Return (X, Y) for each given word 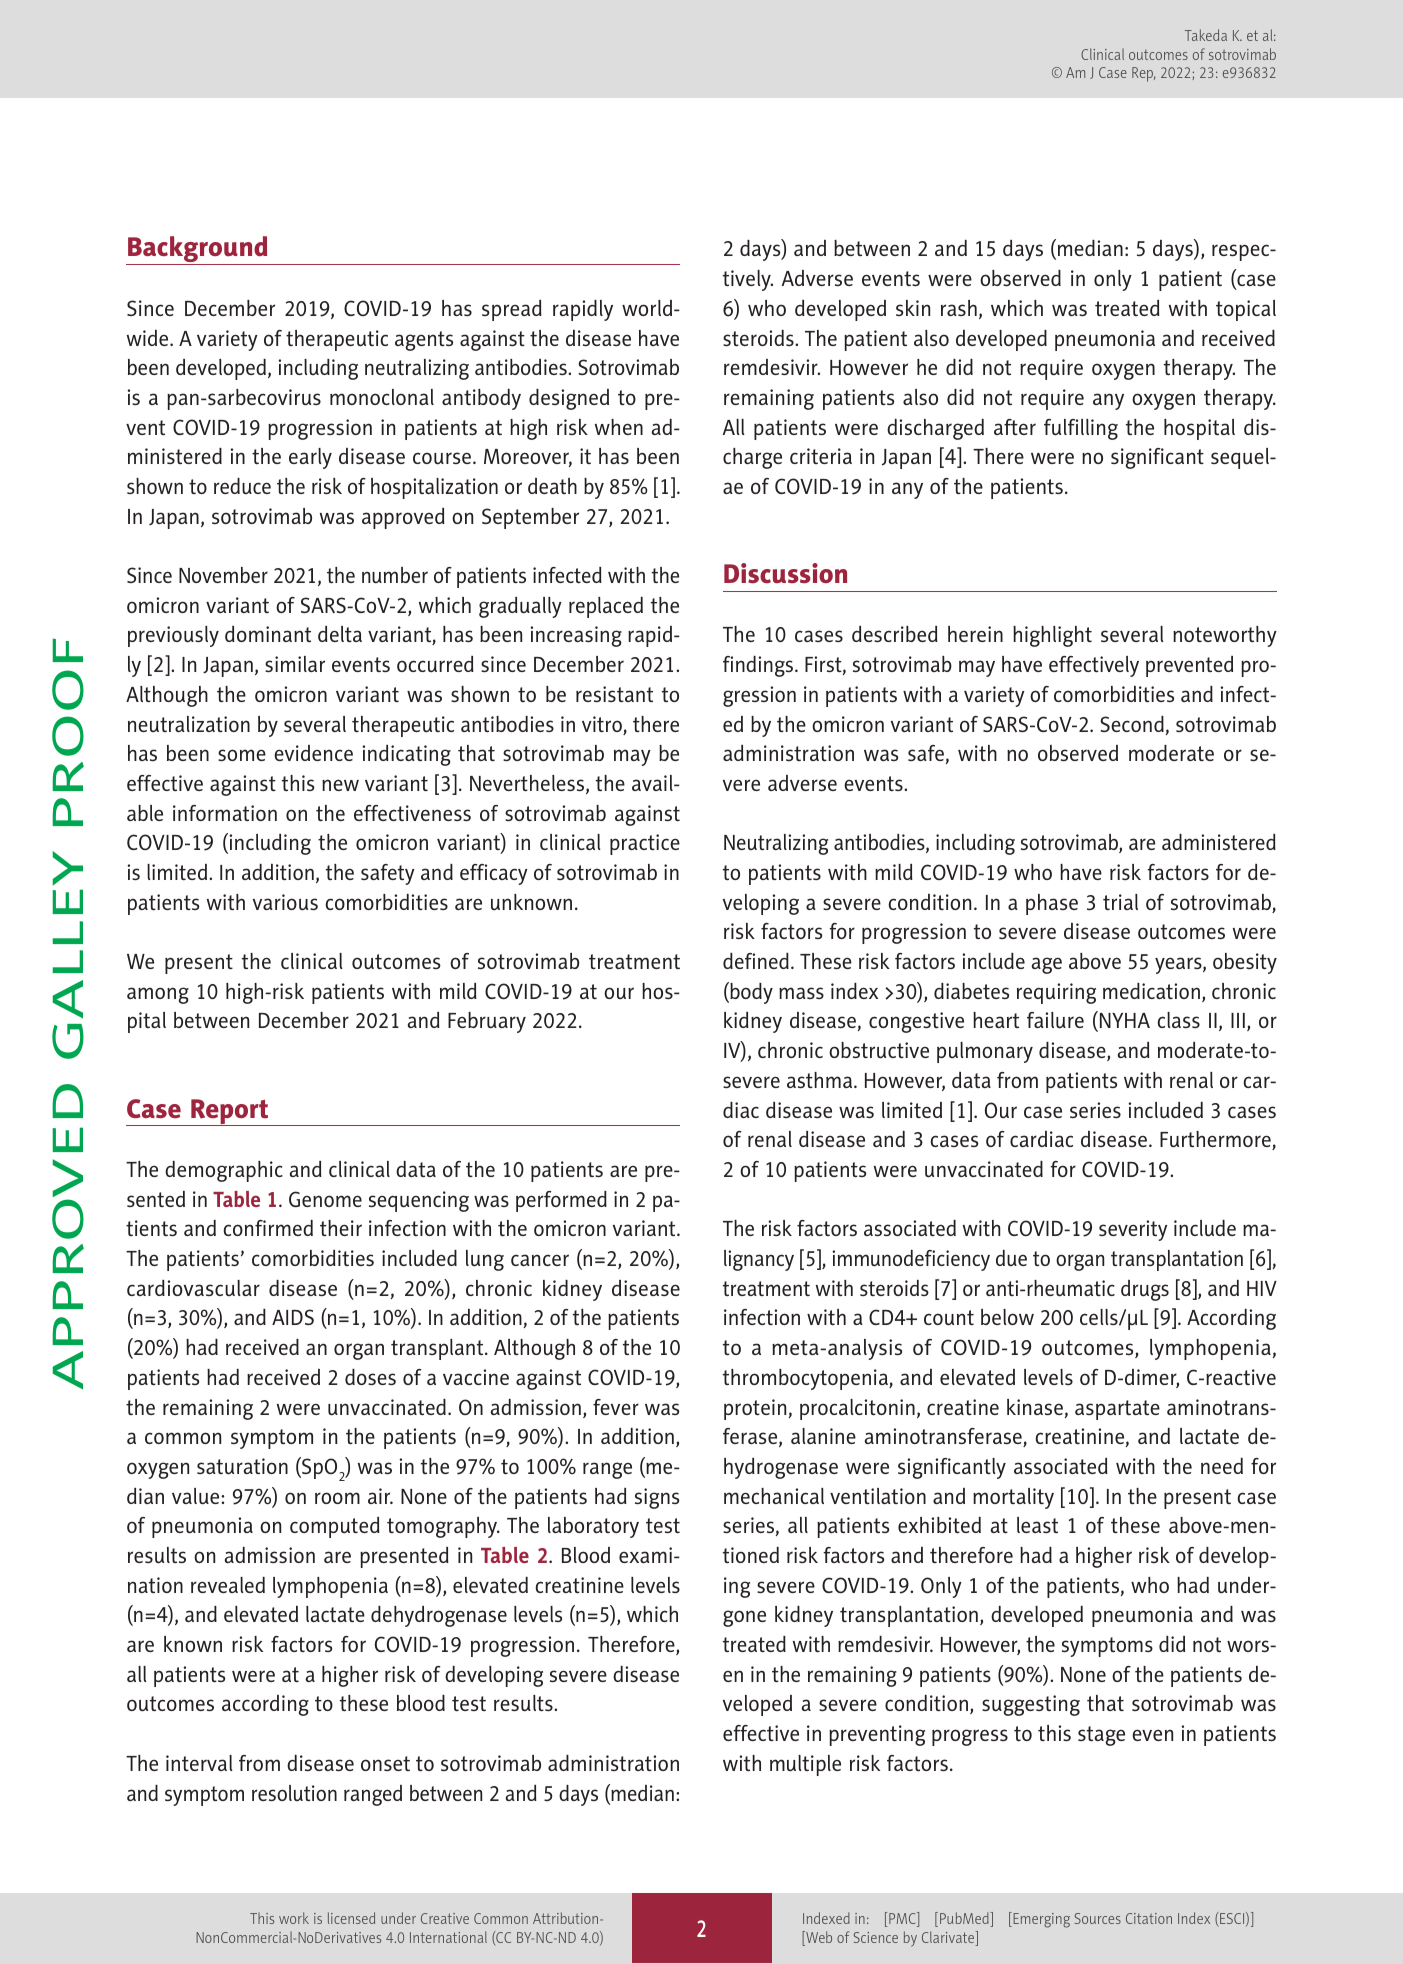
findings (759, 666)
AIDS (293, 1317)
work (294, 1918)
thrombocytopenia (806, 1379)
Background (198, 250)
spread (512, 310)
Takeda (1206, 35)
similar (295, 664)
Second (1133, 725)
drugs (1145, 1290)
